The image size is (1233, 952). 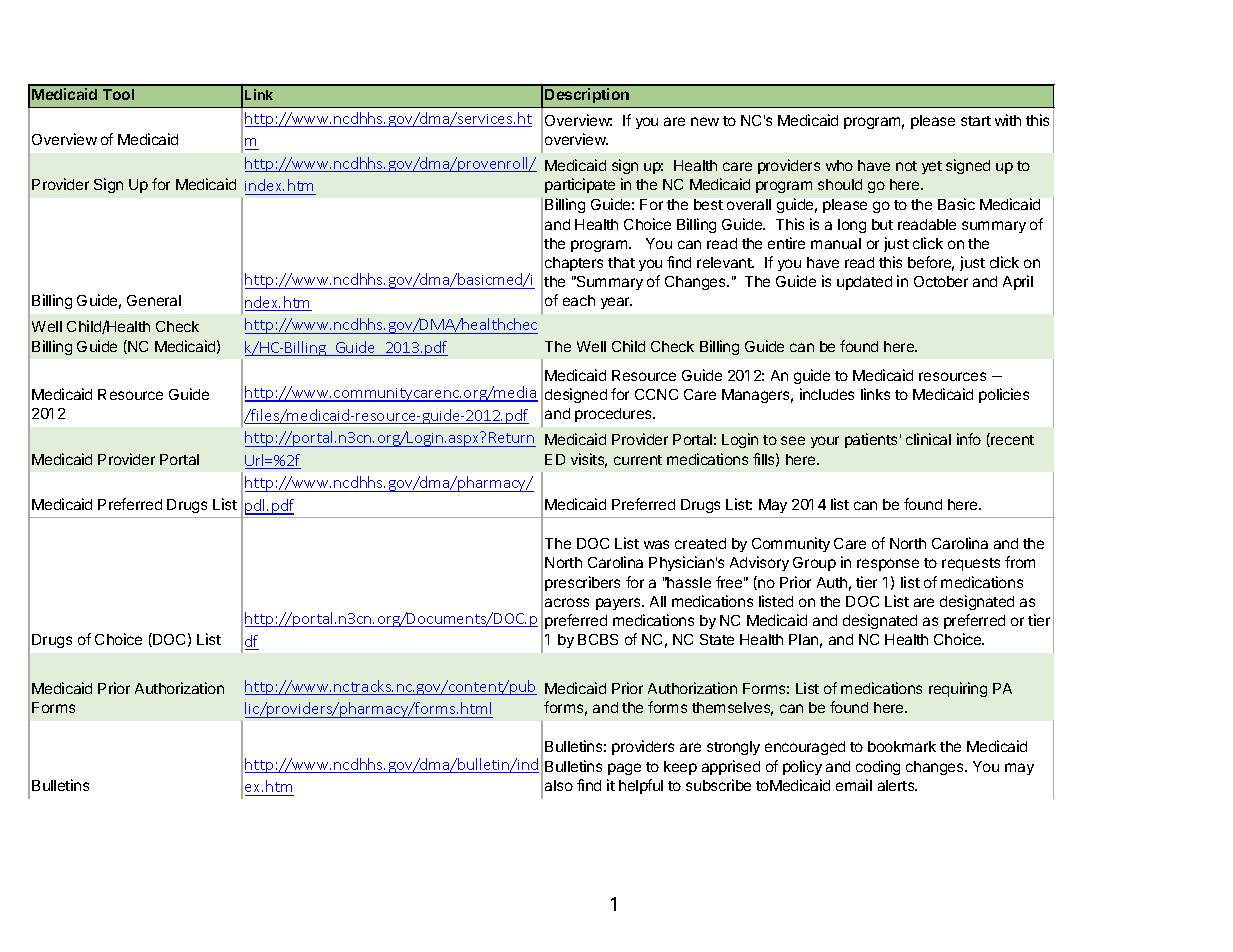 What do you see at coordinates (624, 769) in the screenshot?
I see `page` at bounding box center [624, 769].
